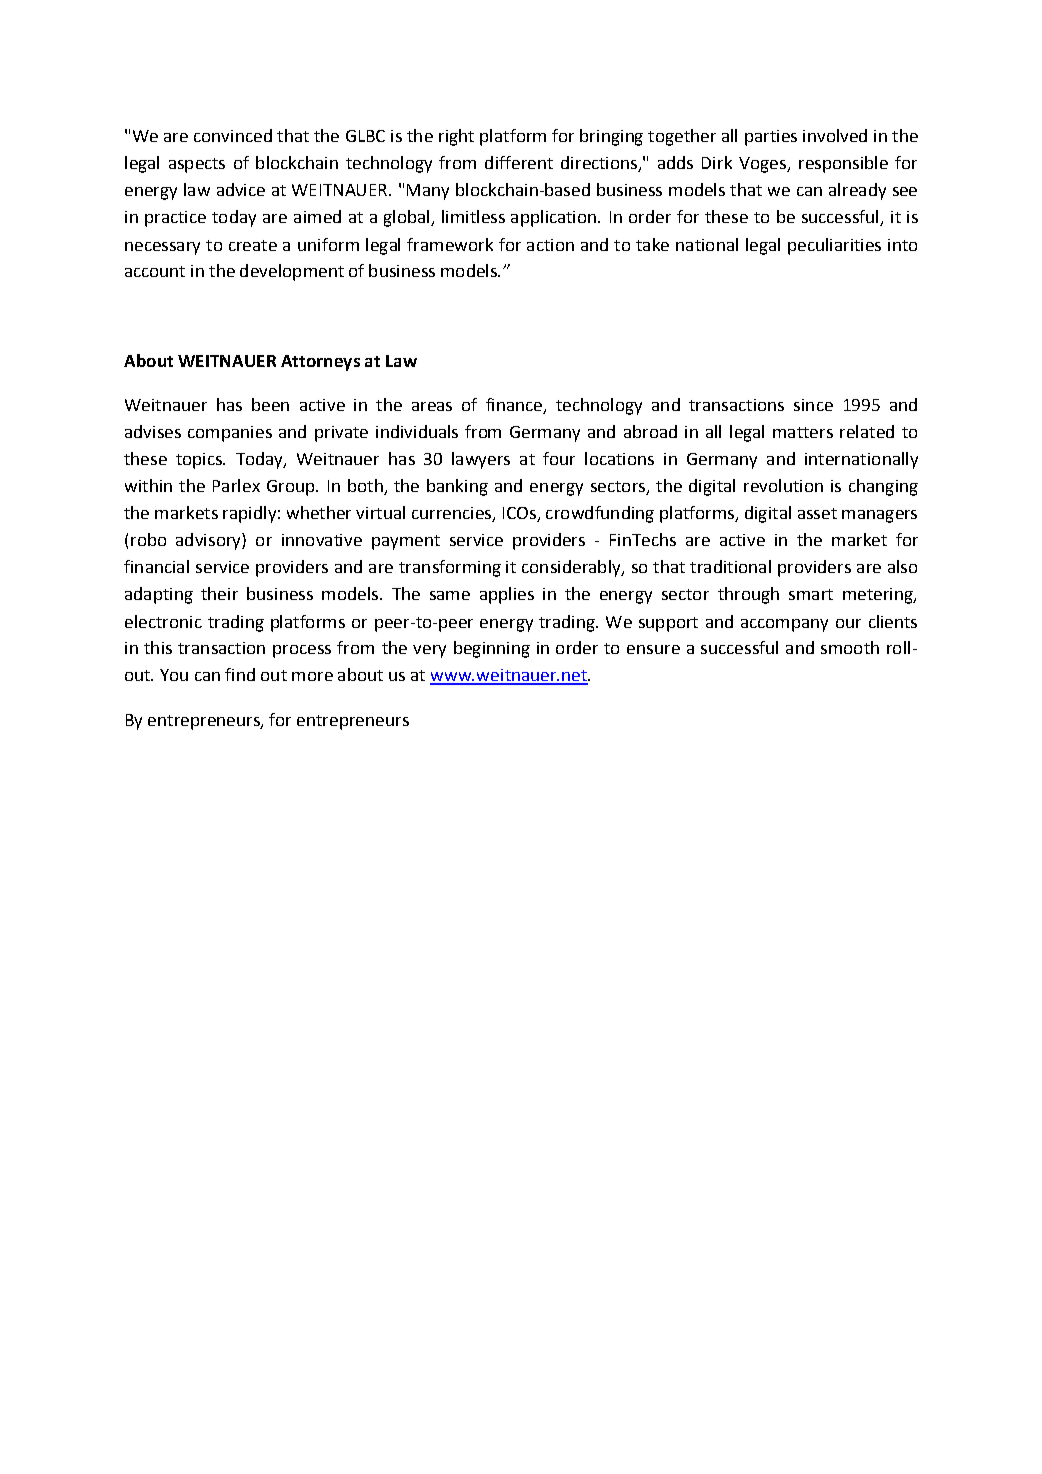  What do you see at coordinates (515, 406) in the image?
I see `finance` at bounding box center [515, 406].
